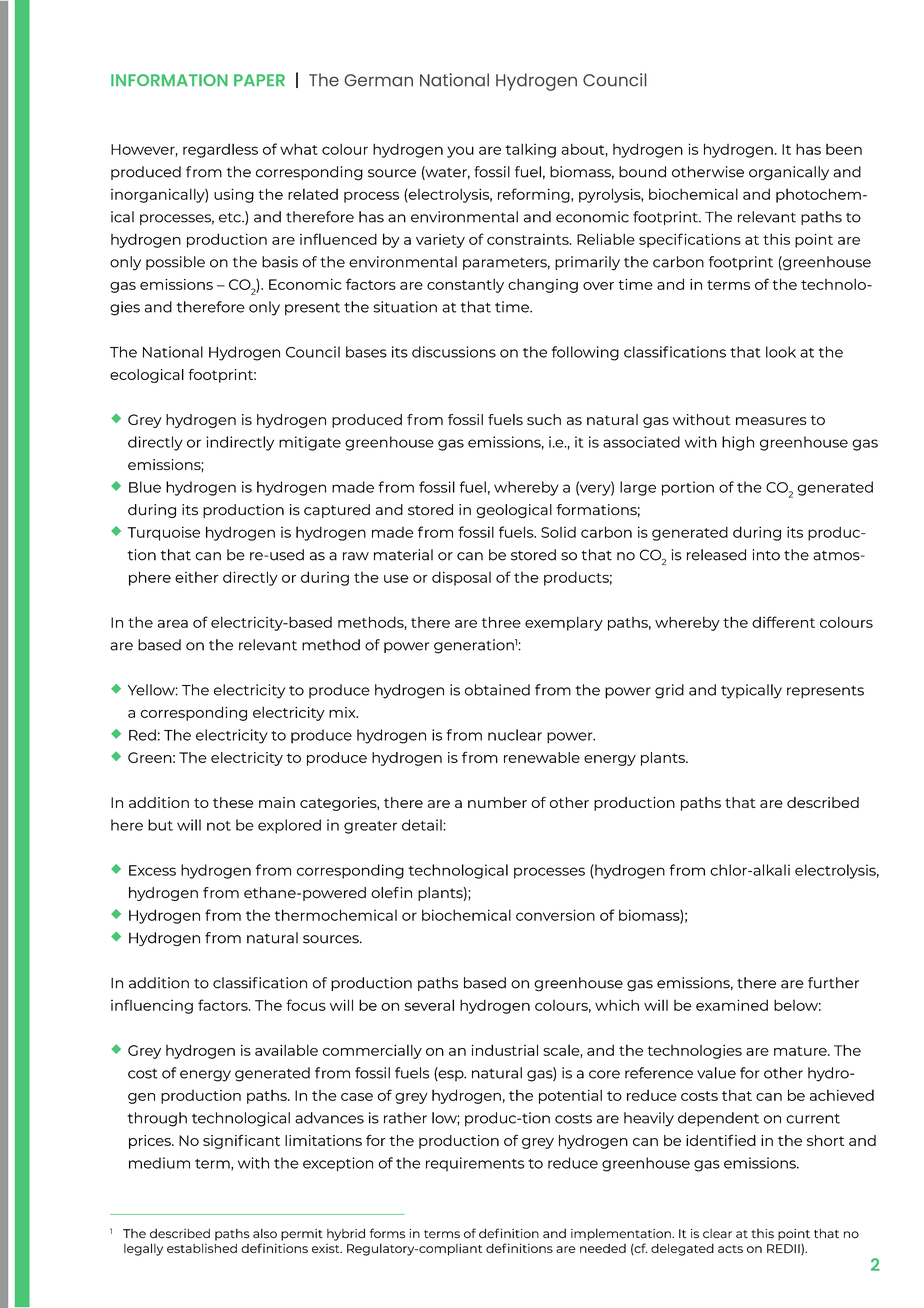 Image resolution: width=924 pixels, height=1308 pixels. I want to click on not, so click(219, 826).
